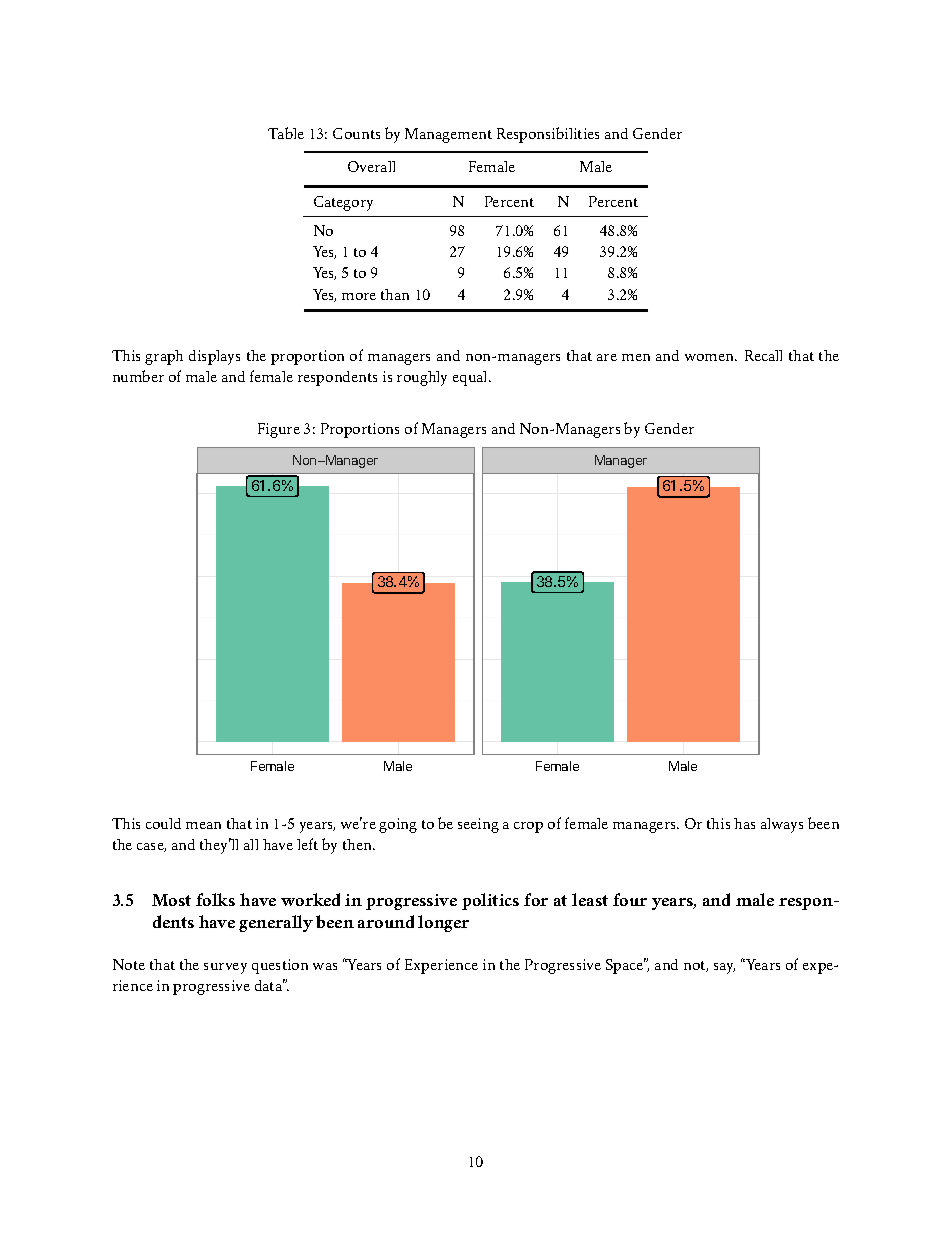 This screenshot has width=952, height=1233. Describe the element at coordinates (225, 968) in the screenshot. I see `survey` at that location.
